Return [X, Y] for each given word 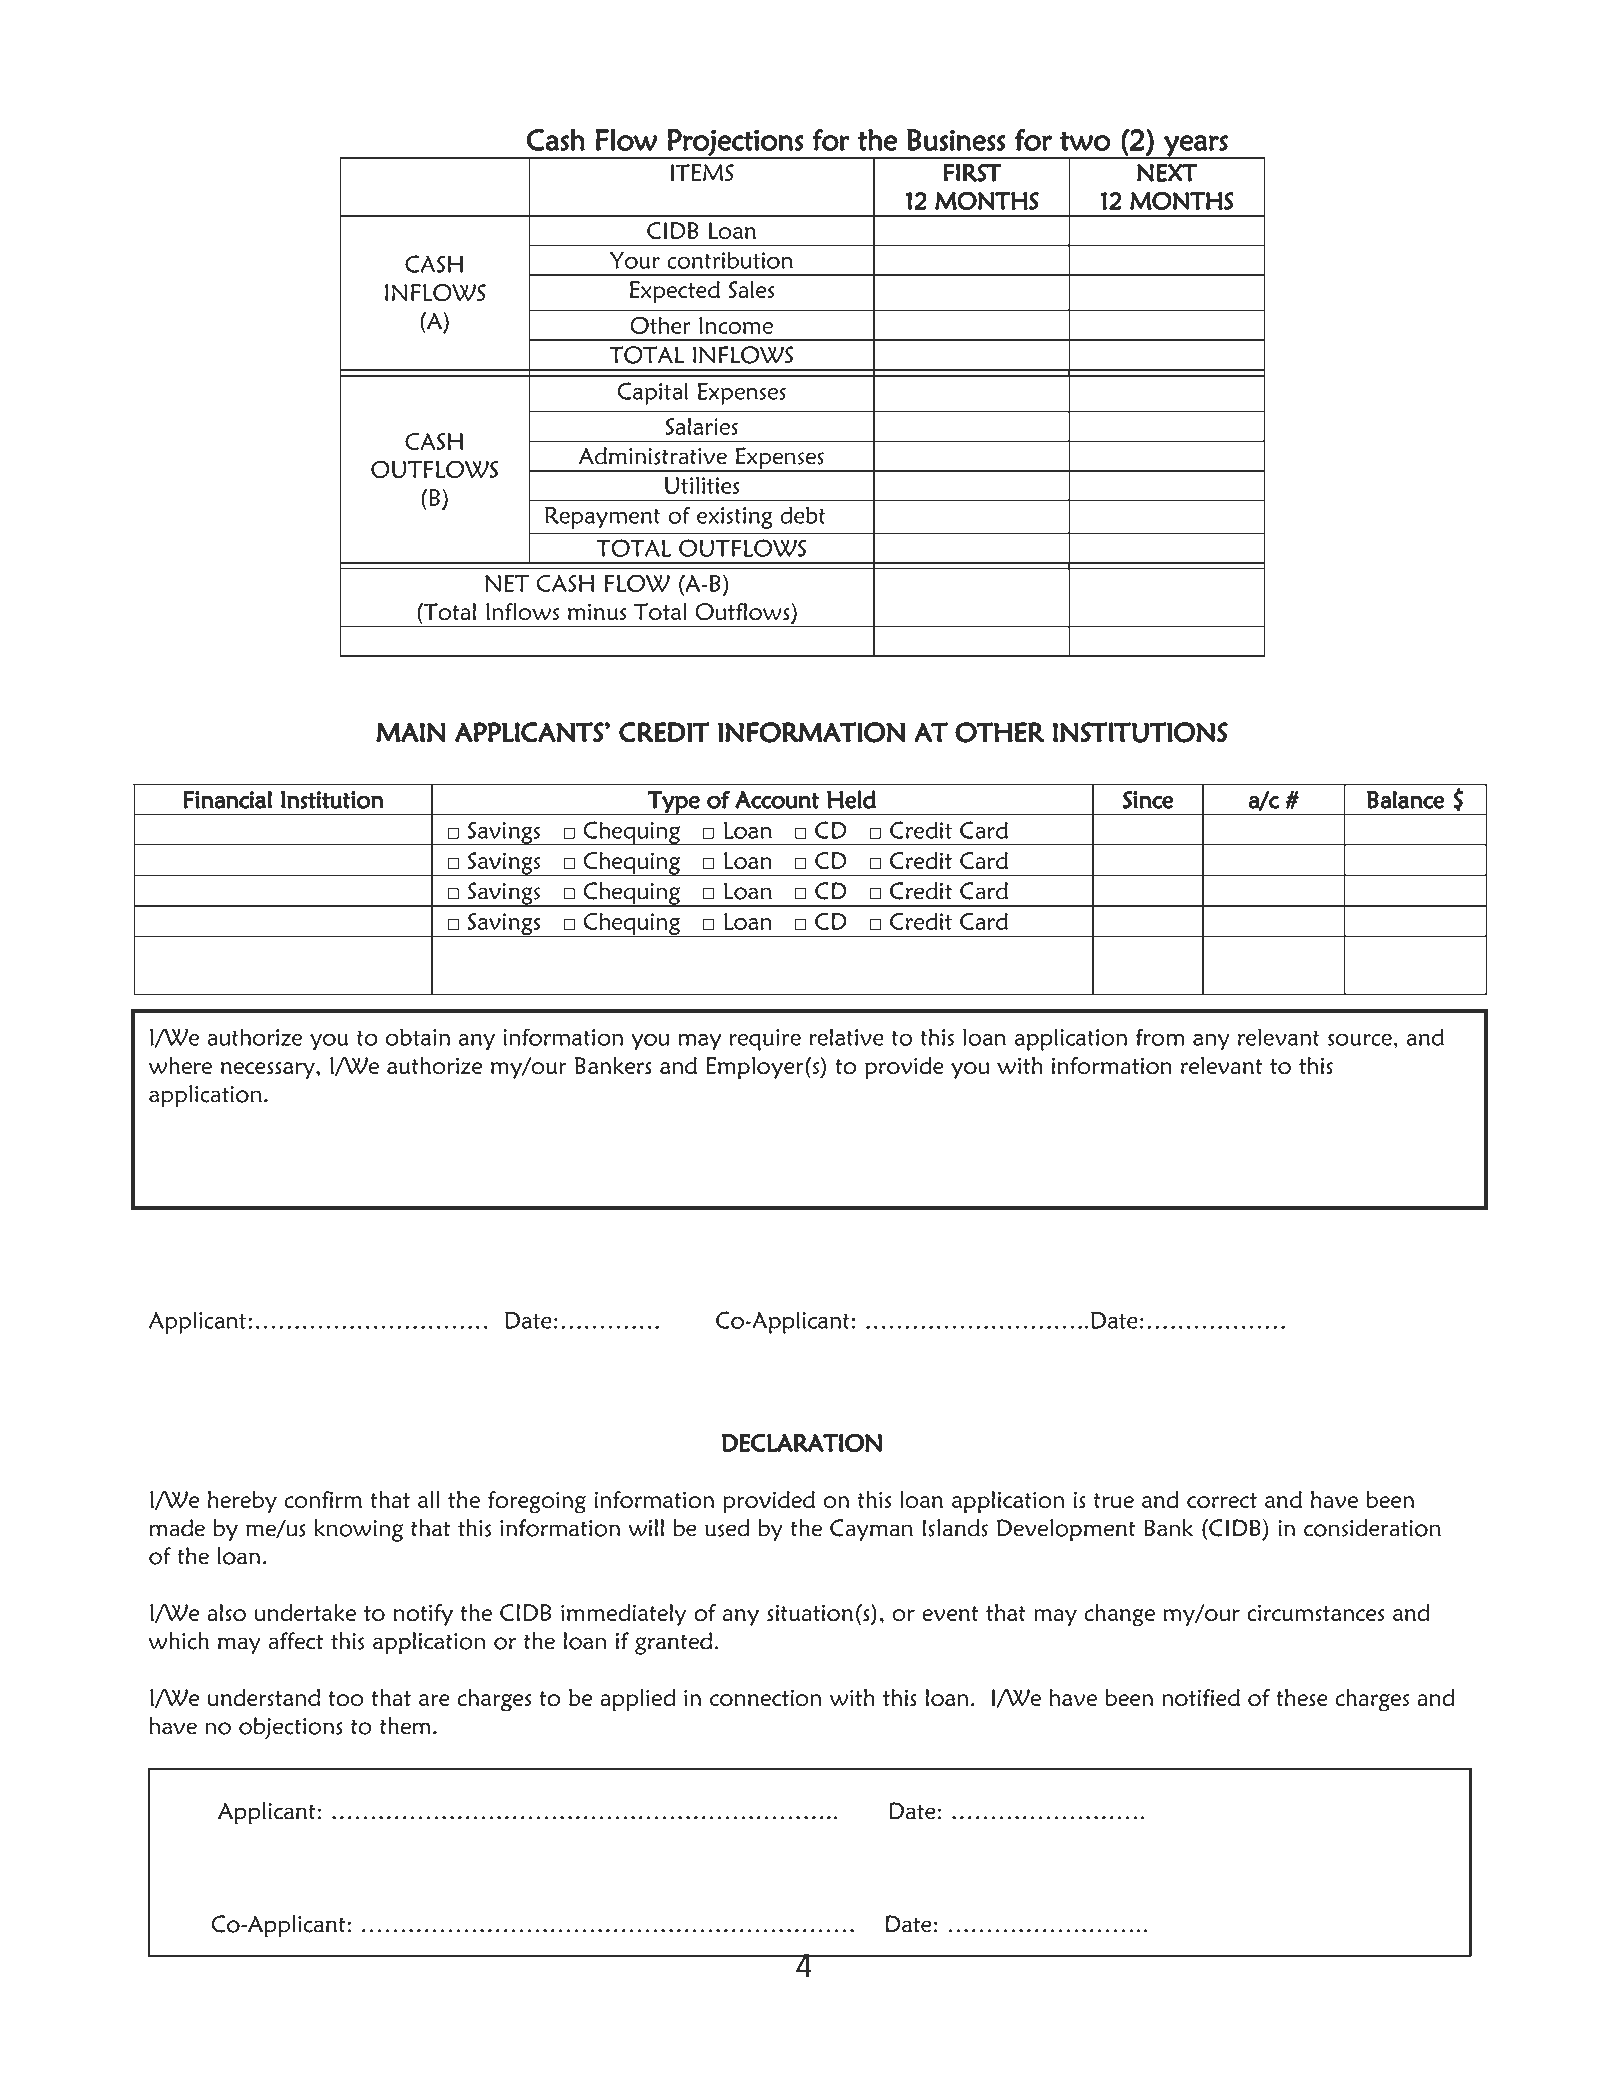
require [765, 1040]
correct [1222, 1501]
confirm [323, 1500]
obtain [418, 1037]
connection [765, 1698]
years [1196, 147]
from [1160, 1037]
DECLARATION [802, 1443]
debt [803, 515]
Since [1148, 799]
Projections [735, 143]
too [346, 1699]
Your [635, 260]
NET [507, 583]
